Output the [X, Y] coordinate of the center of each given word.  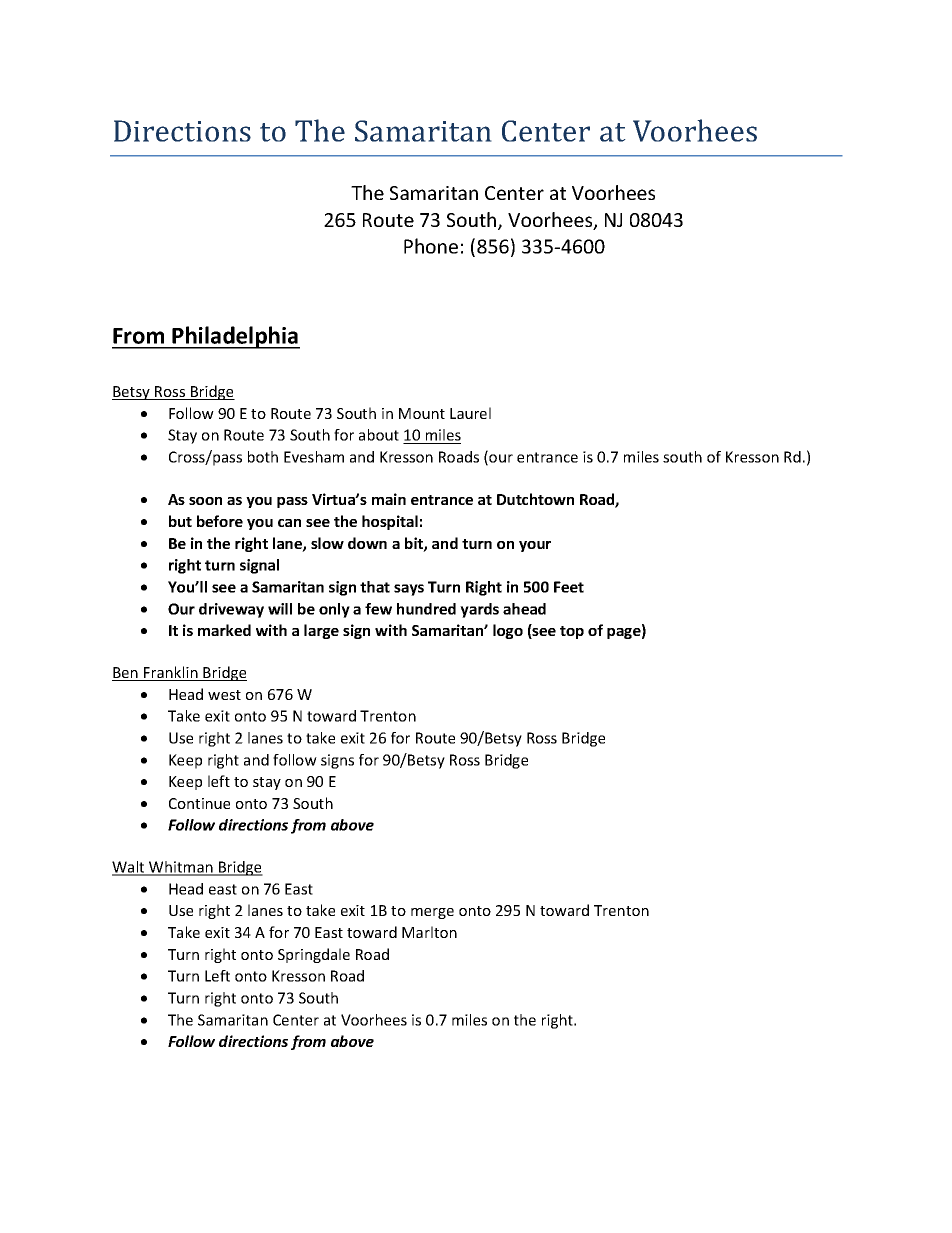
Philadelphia [235, 337]
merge [432, 913]
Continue [199, 803]
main [389, 499]
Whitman [181, 868]
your [535, 546]
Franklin [171, 673]
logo [508, 631]
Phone [431, 246]
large [321, 631]
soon [205, 501]
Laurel [470, 413]
